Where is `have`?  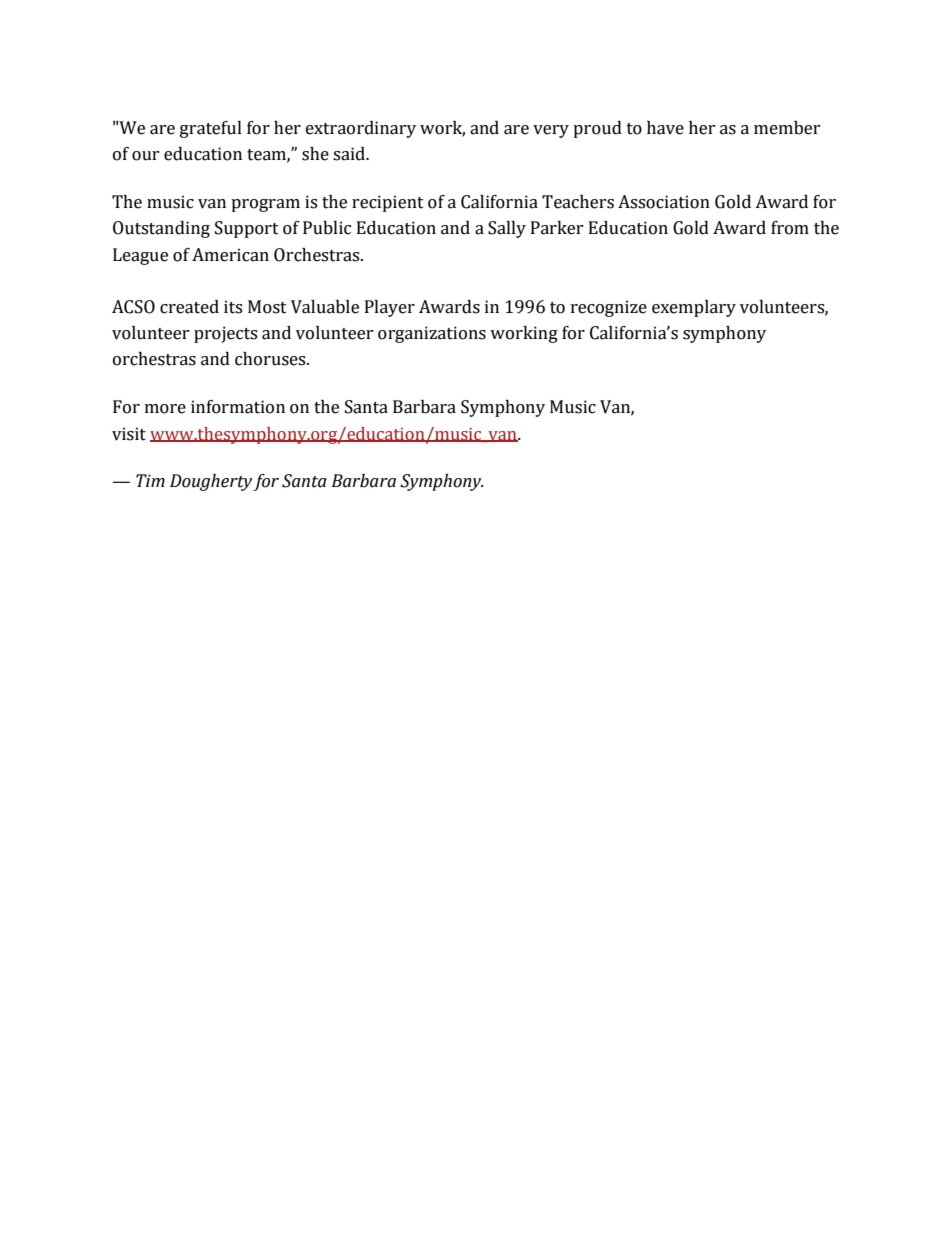 have is located at coordinates (665, 128).
